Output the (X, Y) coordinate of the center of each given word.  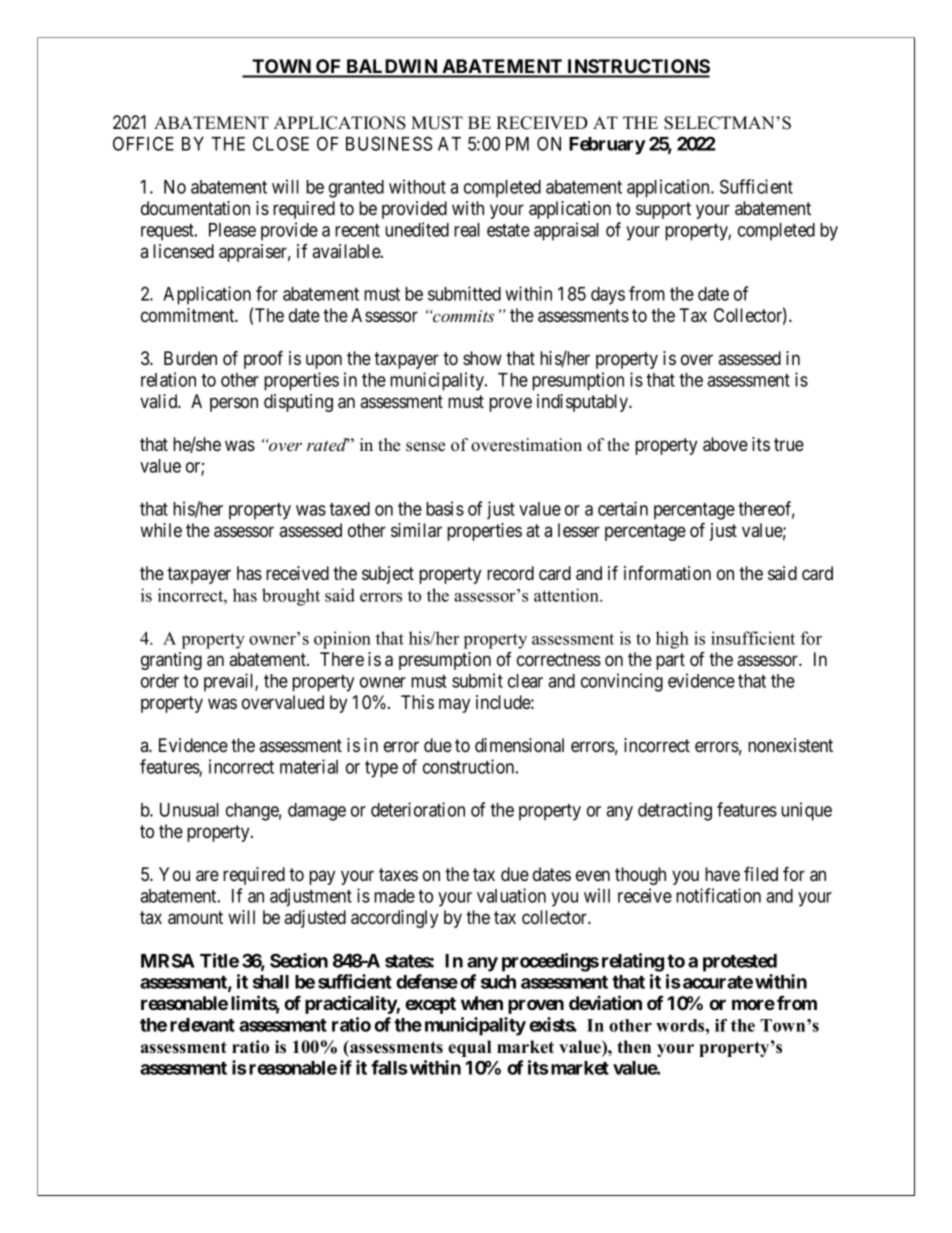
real (467, 230)
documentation (195, 208)
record (510, 573)
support (663, 210)
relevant (202, 1025)
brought (291, 597)
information (667, 573)
